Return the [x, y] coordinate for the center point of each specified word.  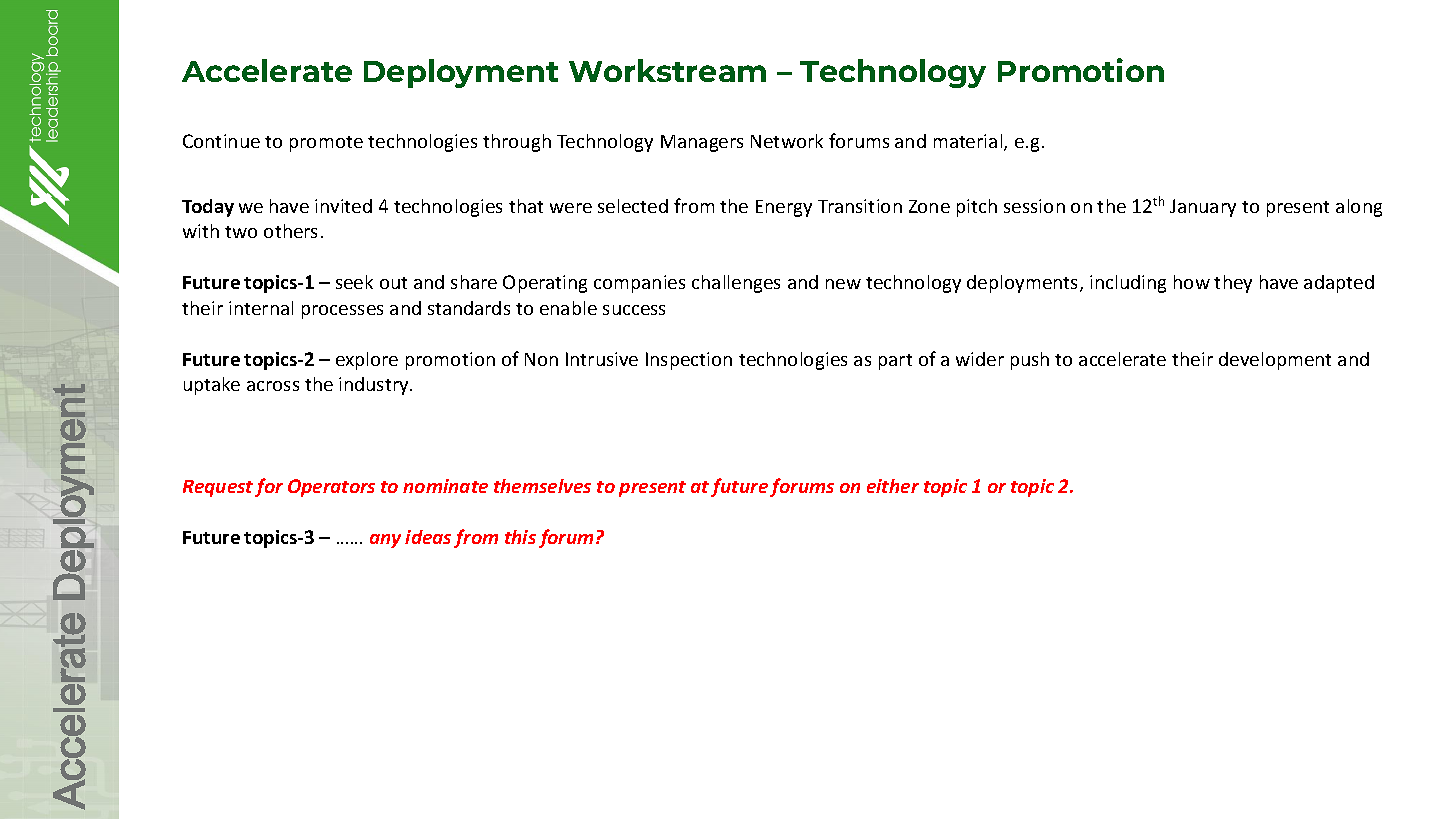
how [1192, 282]
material [969, 142]
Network [787, 141]
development [1275, 361]
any [385, 541]
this [520, 537]
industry [375, 386]
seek [354, 282]
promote [326, 144]
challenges [736, 284]
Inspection [689, 361]
